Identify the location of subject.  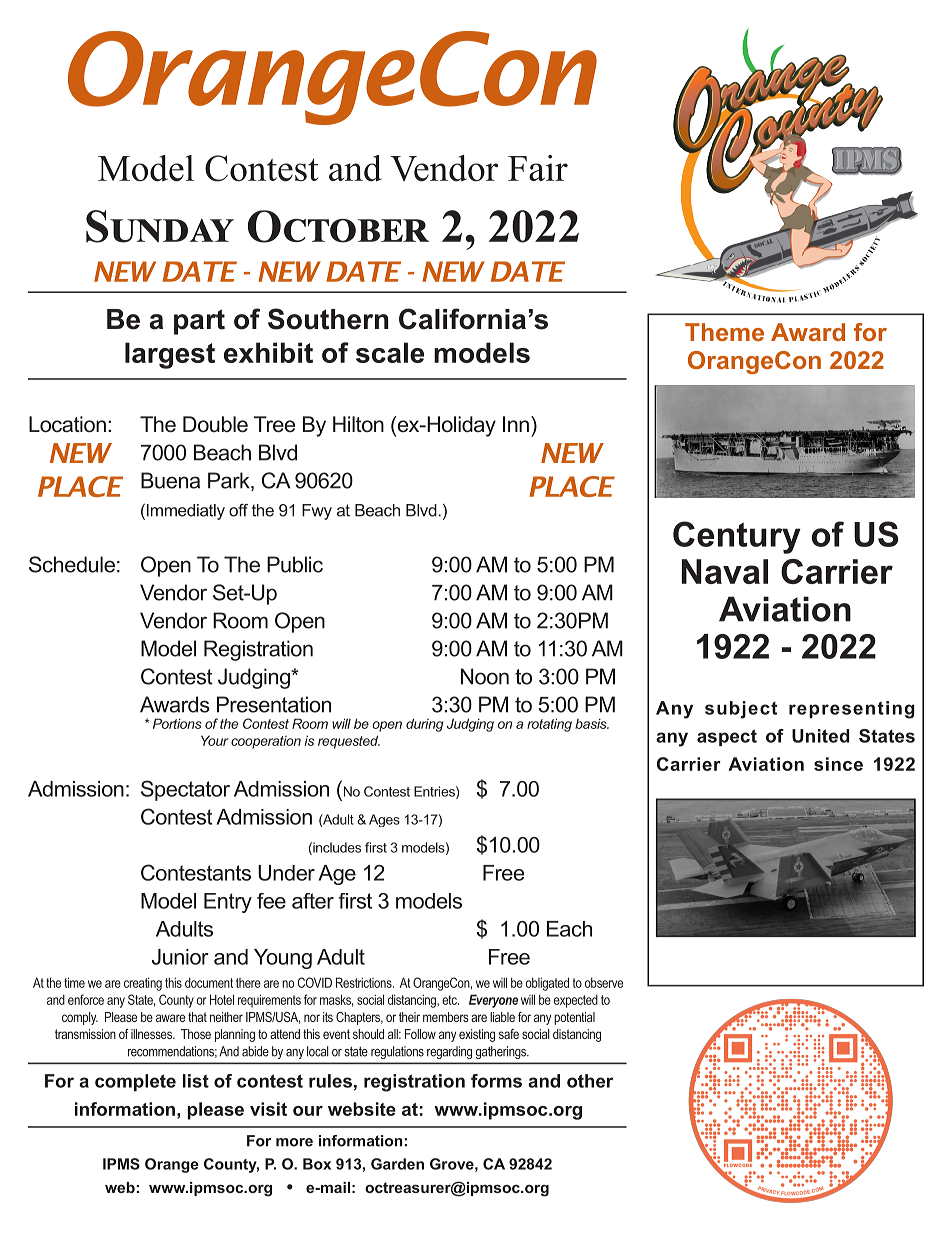
(741, 710).
